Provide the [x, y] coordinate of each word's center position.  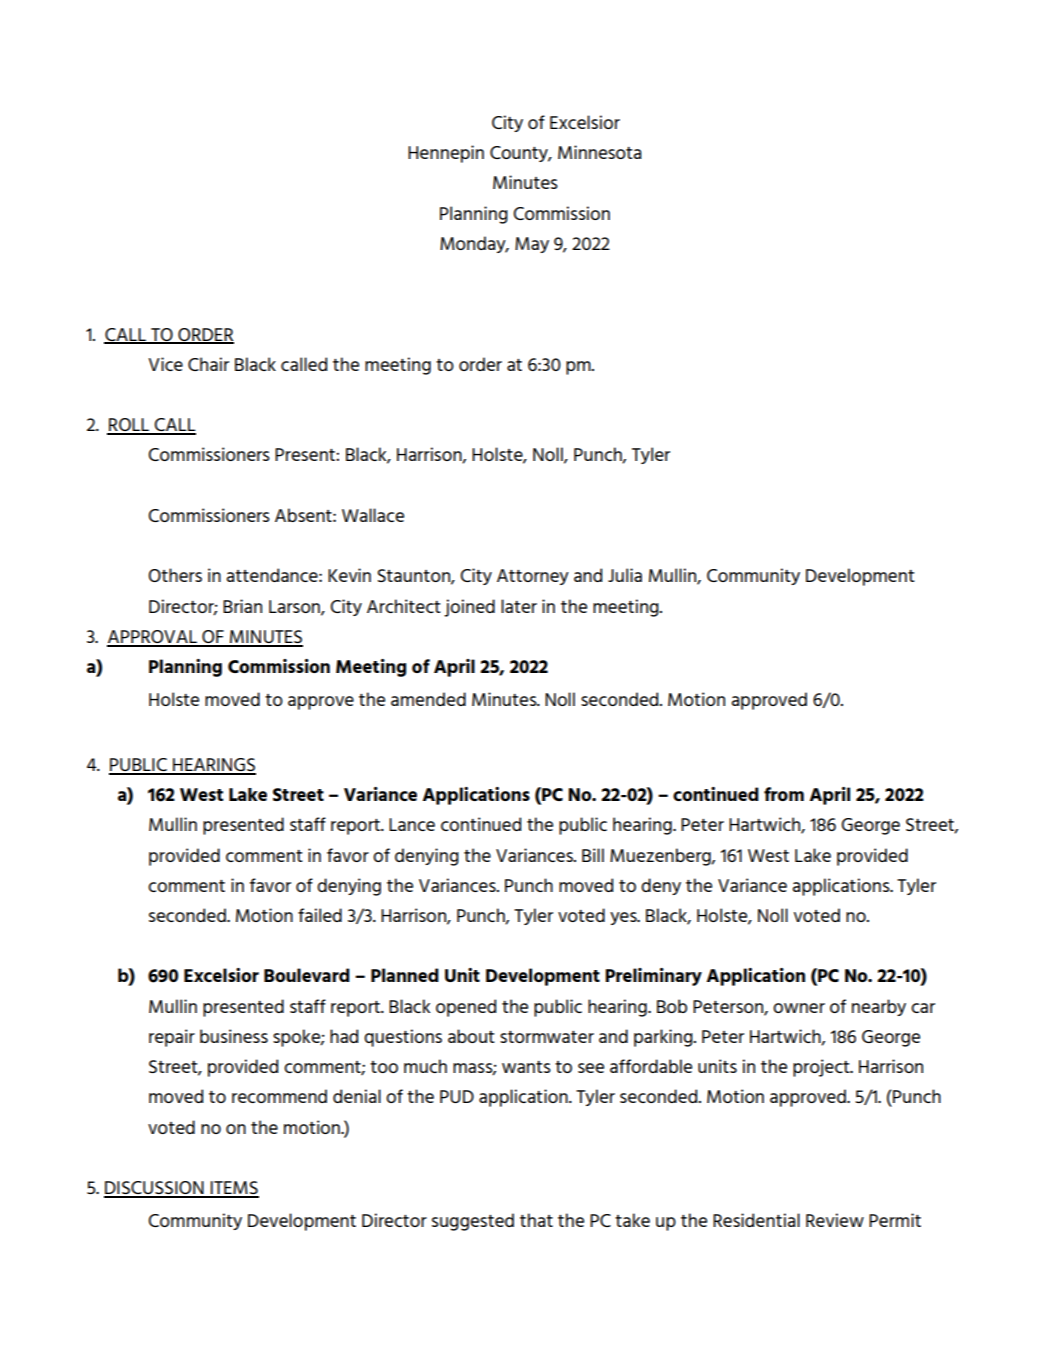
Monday [474, 244]
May [532, 245]
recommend [279, 1096]
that [536, 1220]
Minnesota [599, 152]
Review [835, 1220]
